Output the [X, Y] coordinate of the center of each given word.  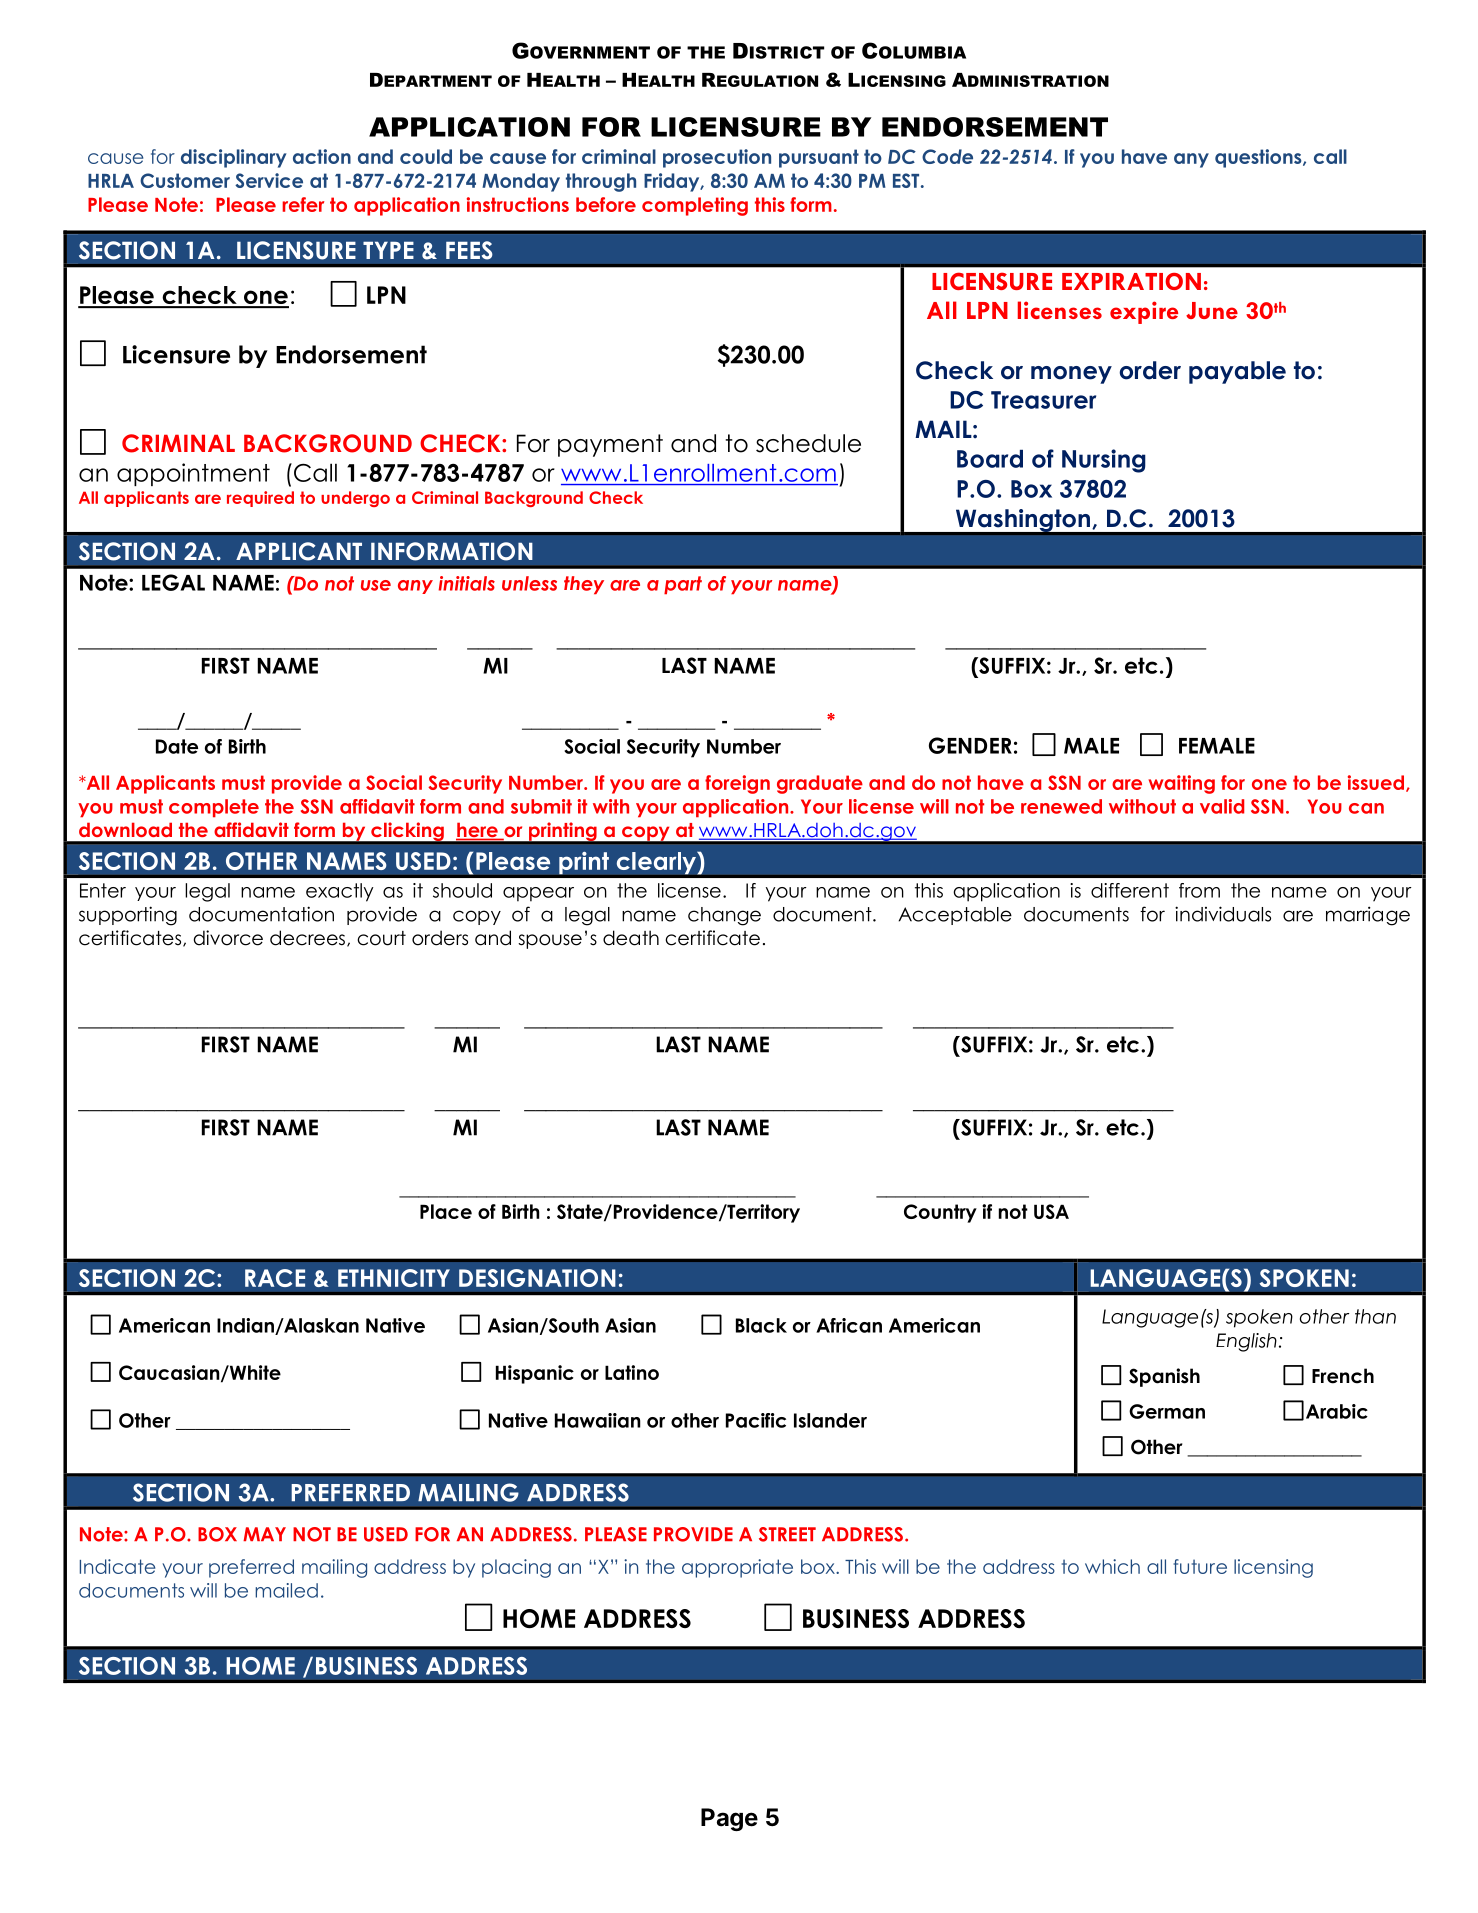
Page [729, 1819]
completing [695, 206]
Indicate [117, 1566]
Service [269, 180]
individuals [1223, 914]
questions [1259, 158]
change [724, 916]
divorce [228, 938]
